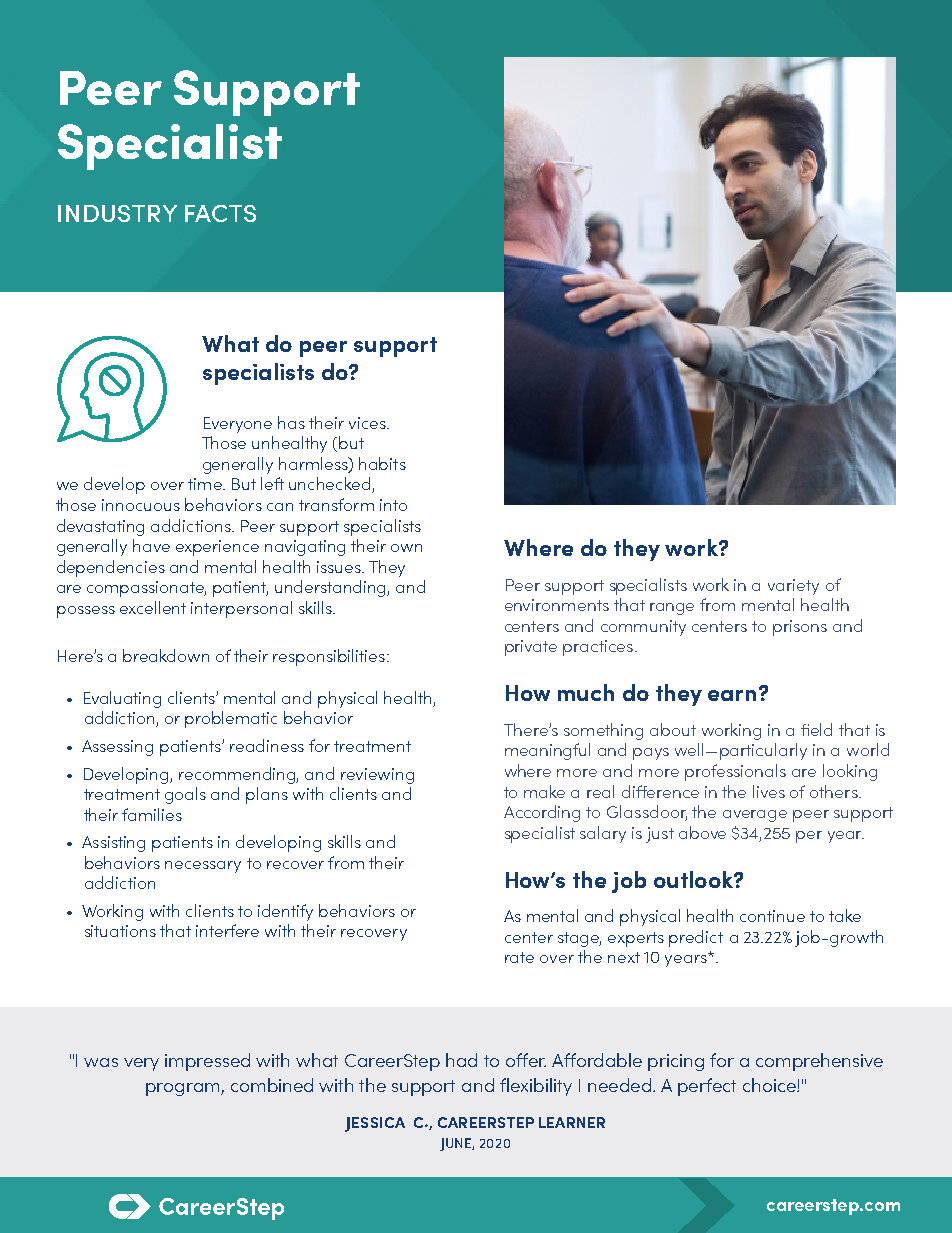 This screenshot has height=1233, width=952. What do you see at coordinates (151, 545) in the screenshot?
I see `have` at bounding box center [151, 545].
